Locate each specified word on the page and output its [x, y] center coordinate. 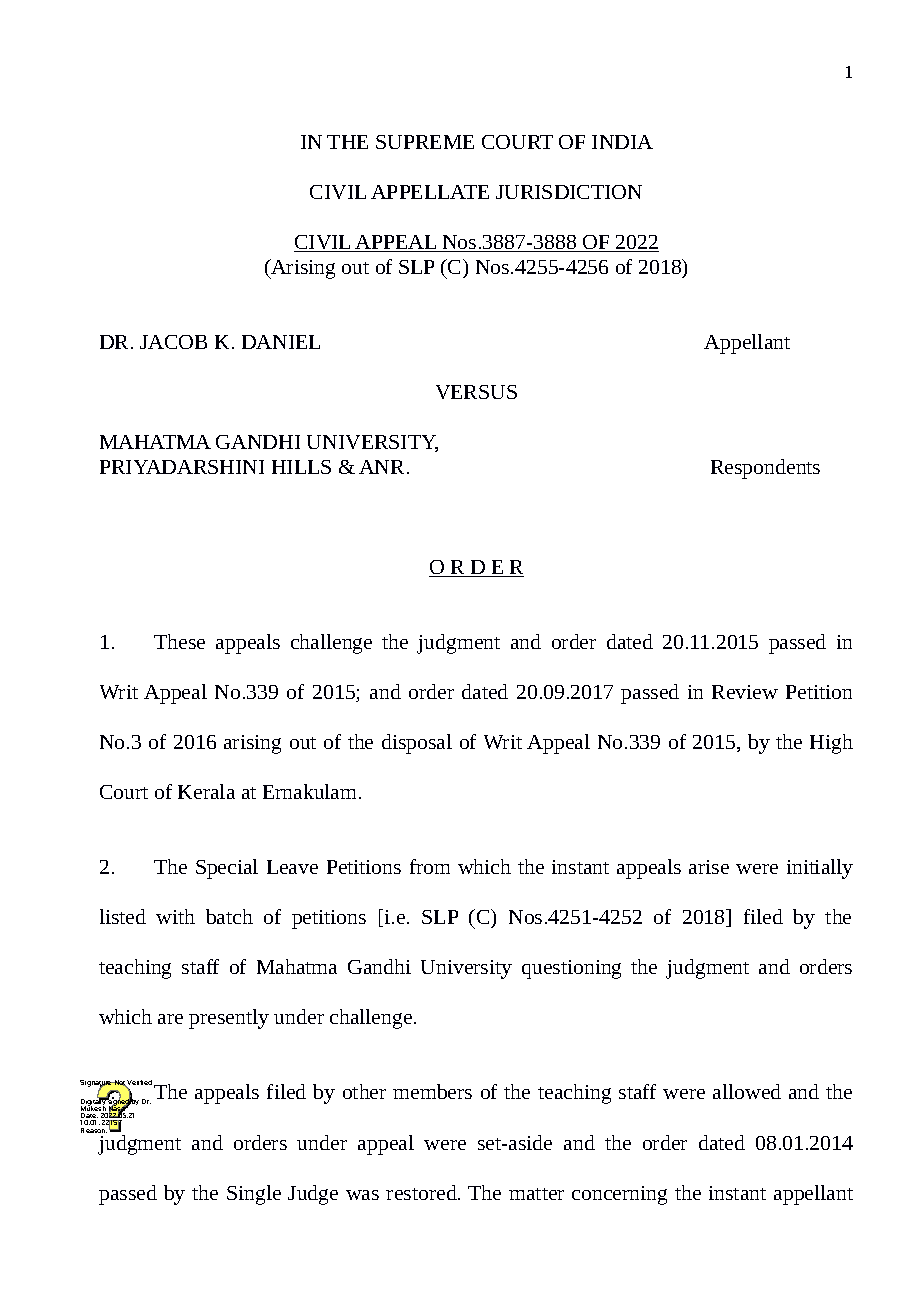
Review [745, 692]
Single [254, 1195]
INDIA [622, 142]
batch [229, 916]
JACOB [173, 342]
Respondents [765, 469]
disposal [417, 744]
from [430, 866]
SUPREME [425, 142]
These [179, 641]
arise [709, 867]
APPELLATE [430, 192]
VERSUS [476, 392]
